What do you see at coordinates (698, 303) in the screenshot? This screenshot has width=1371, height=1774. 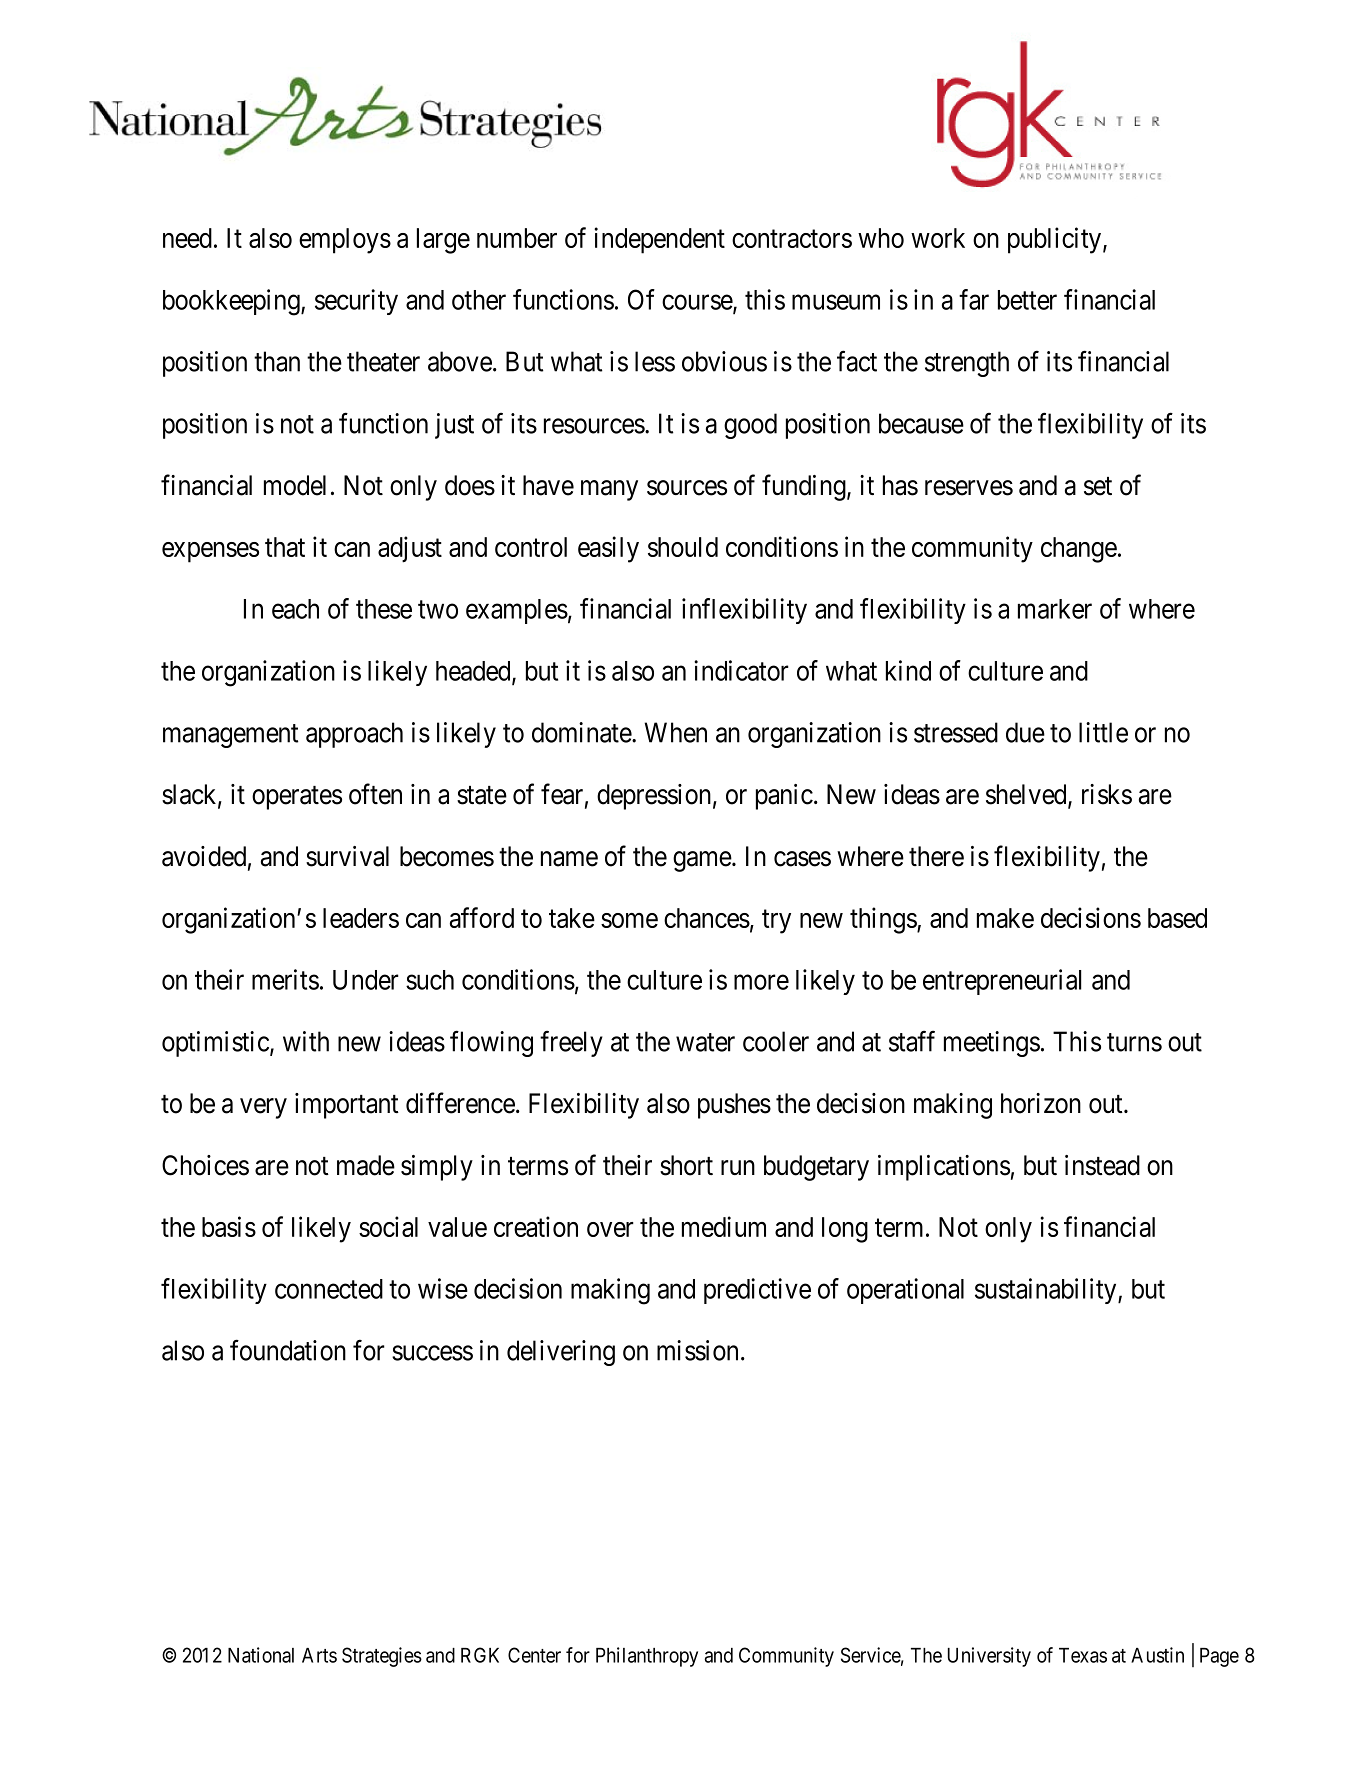 I see `course` at bounding box center [698, 303].
